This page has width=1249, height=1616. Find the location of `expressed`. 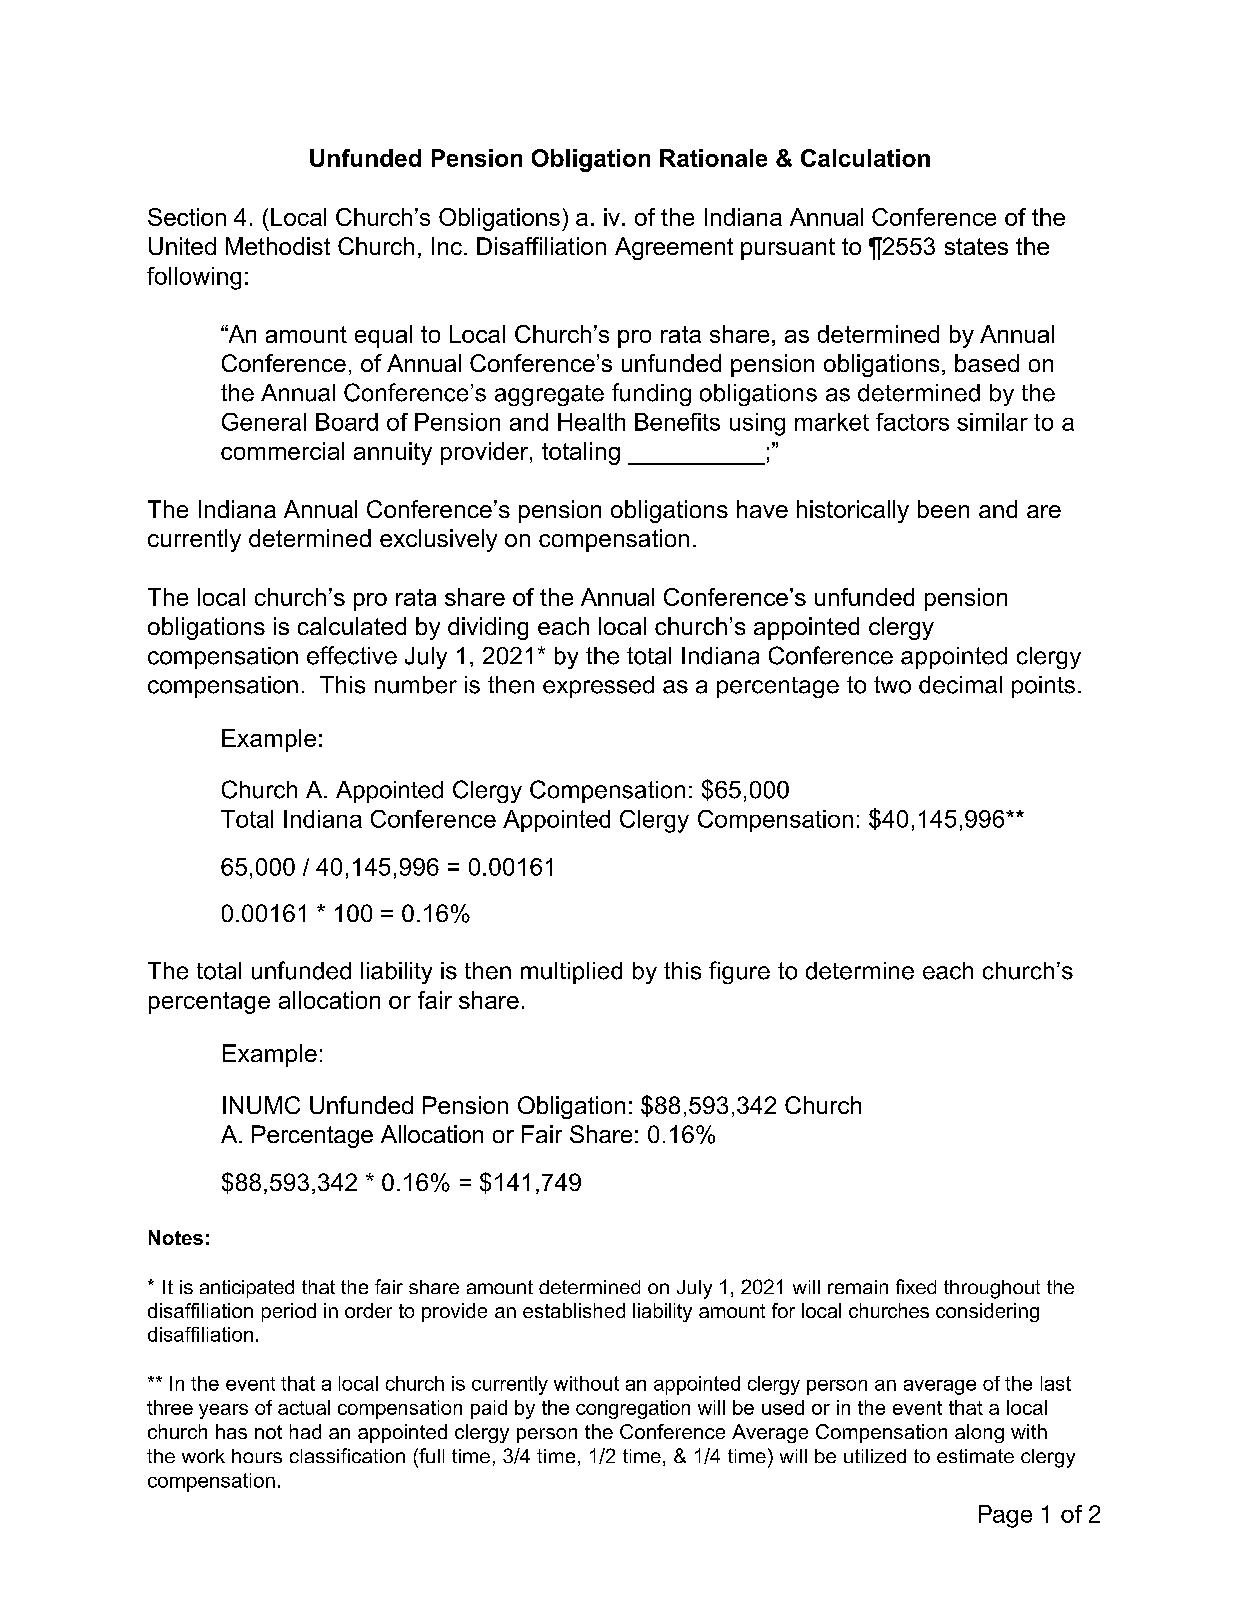

expressed is located at coordinates (598, 687).
